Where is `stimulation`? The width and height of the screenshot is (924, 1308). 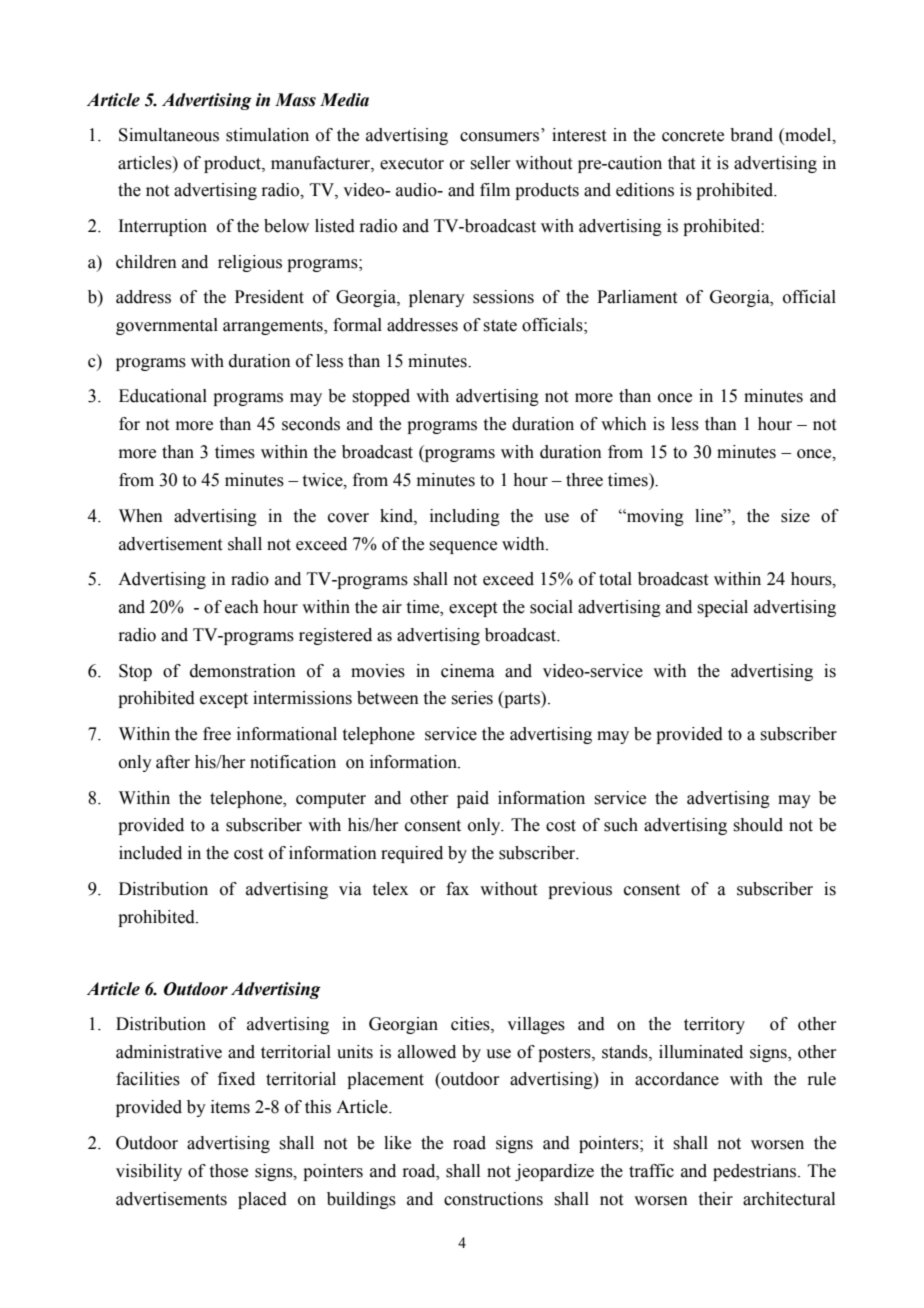
stimulation is located at coordinates (267, 135).
